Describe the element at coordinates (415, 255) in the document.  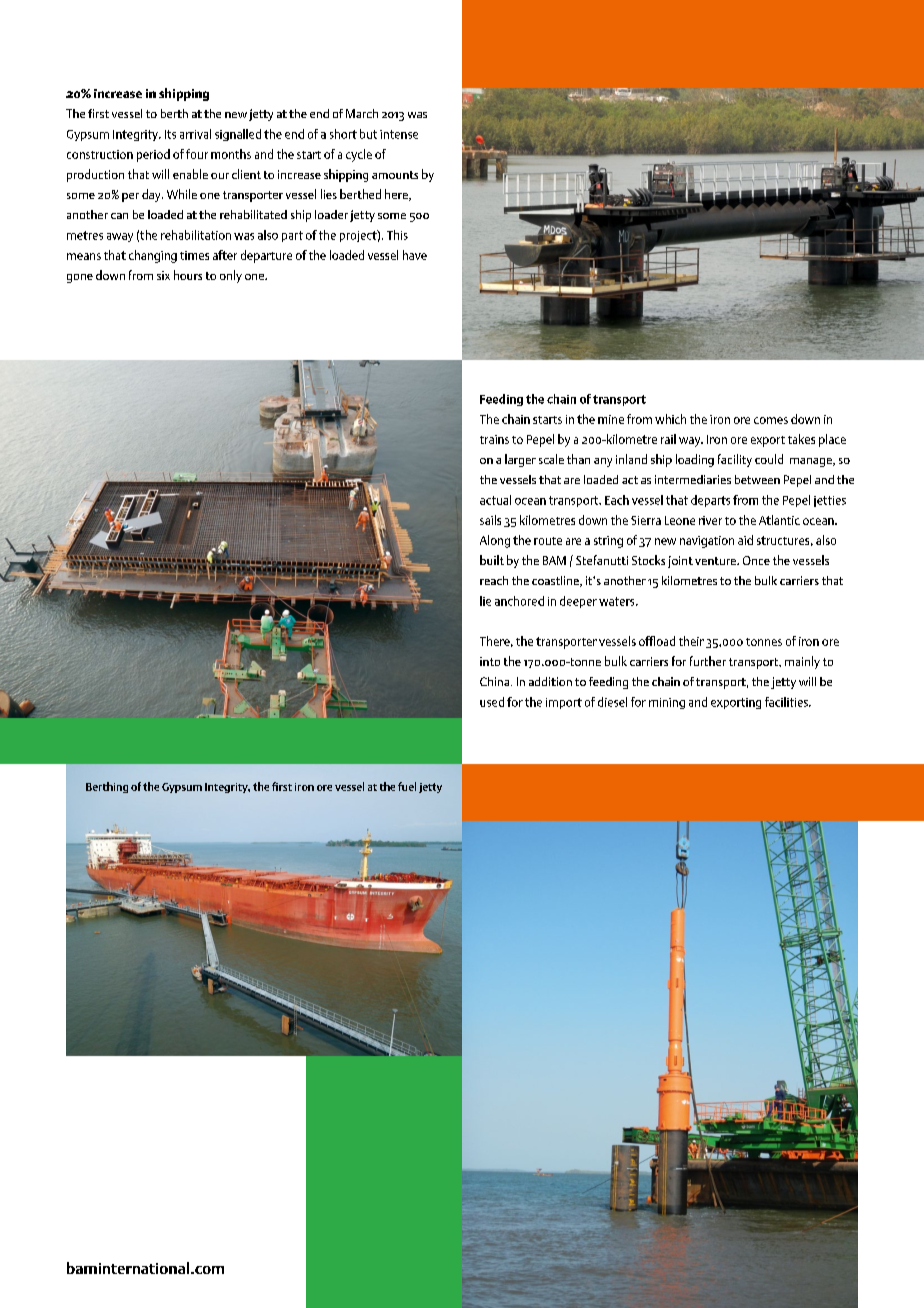
I see `have` at that location.
